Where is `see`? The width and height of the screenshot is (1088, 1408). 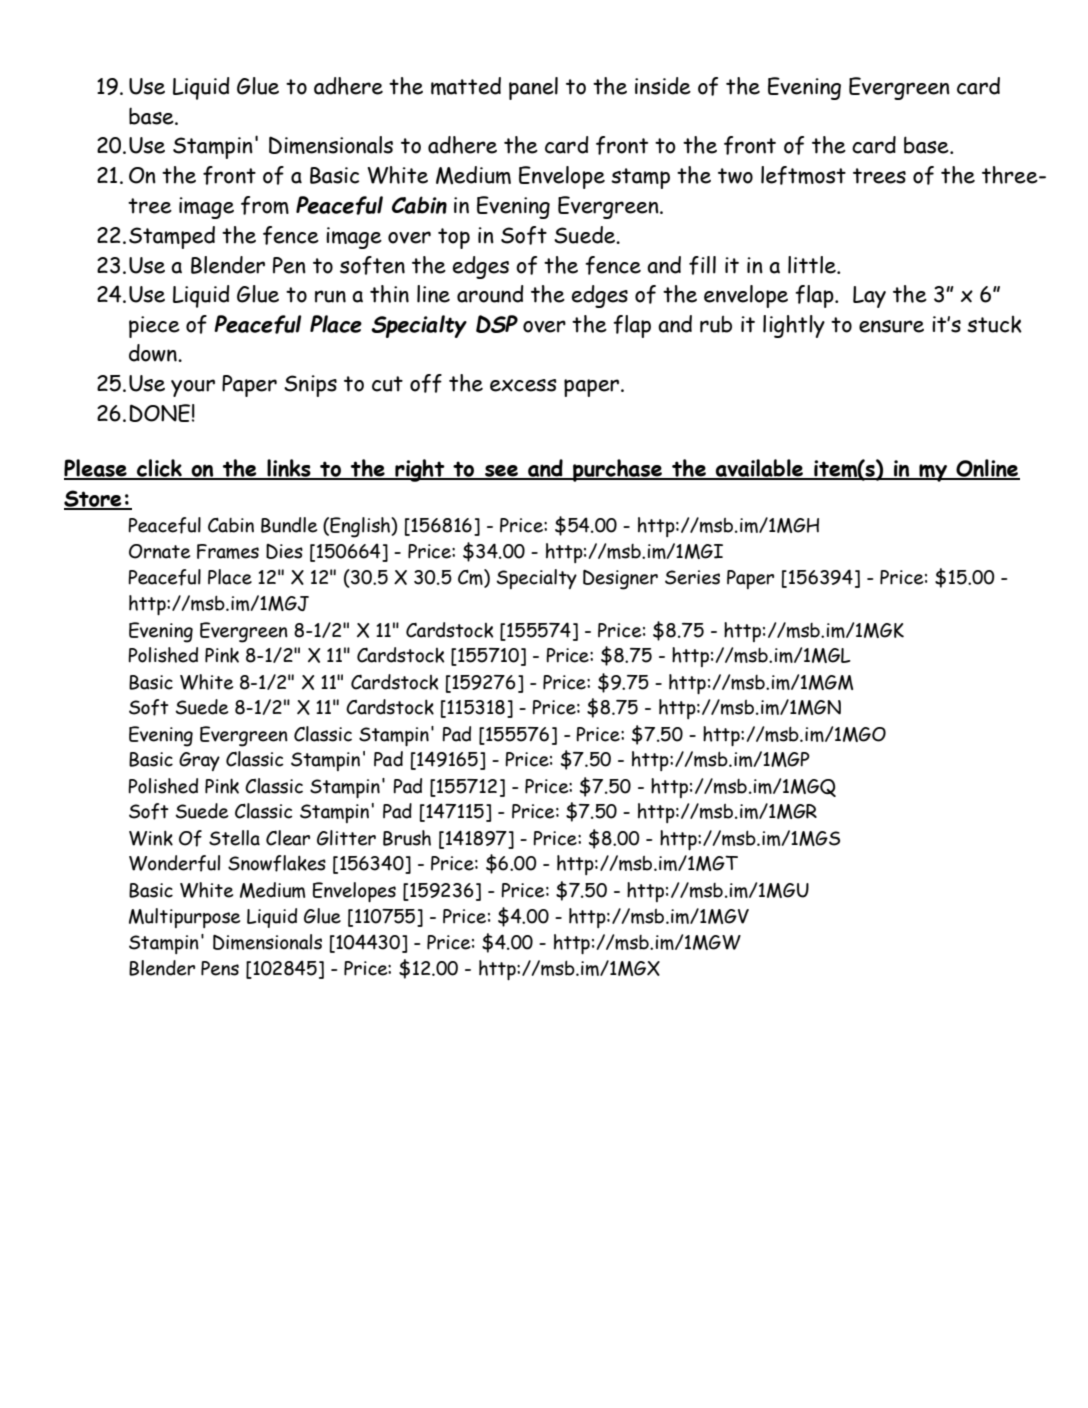 see is located at coordinates (501, 472).
